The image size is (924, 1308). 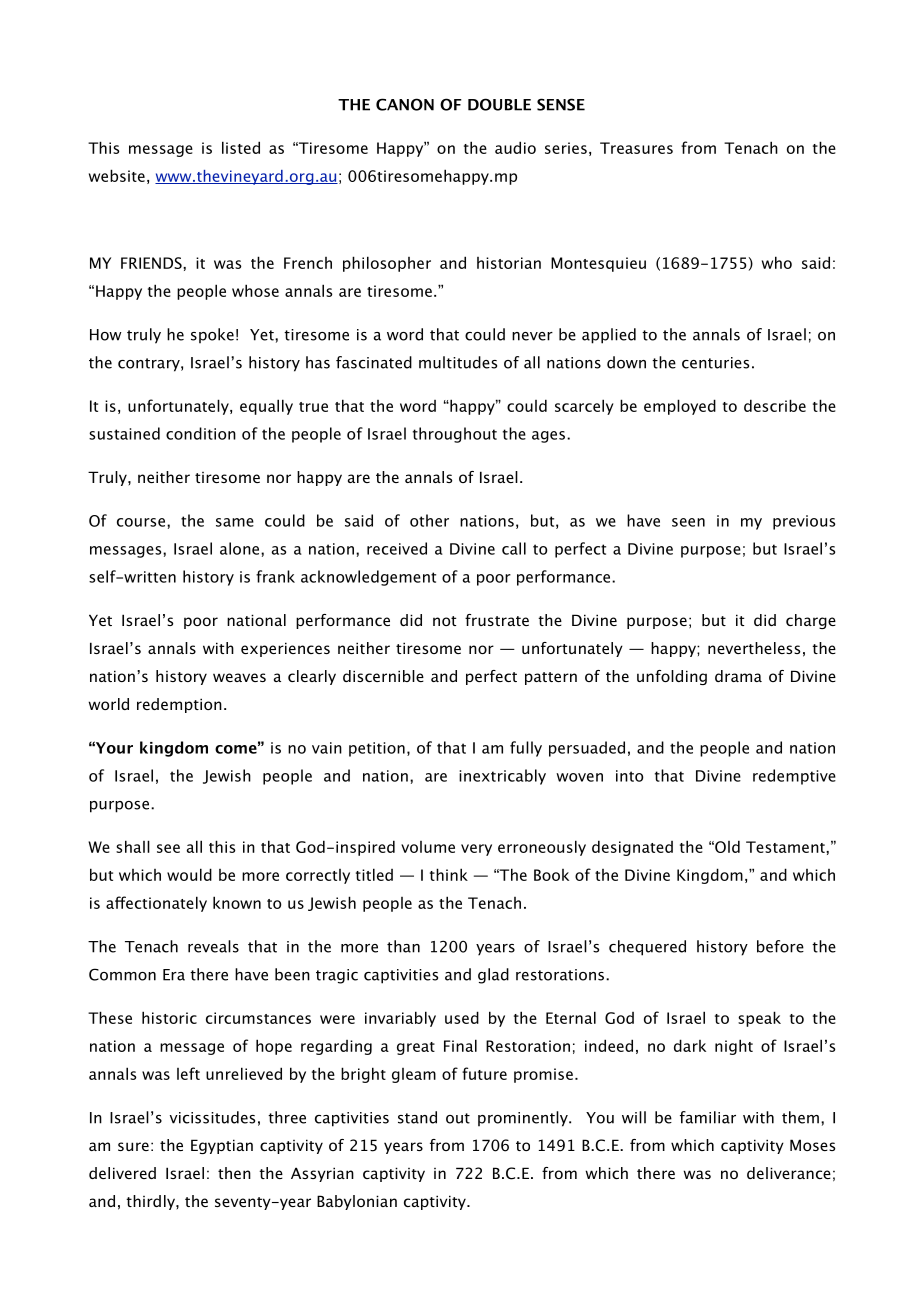 I want to click on other, so click(x=429, y=520).
